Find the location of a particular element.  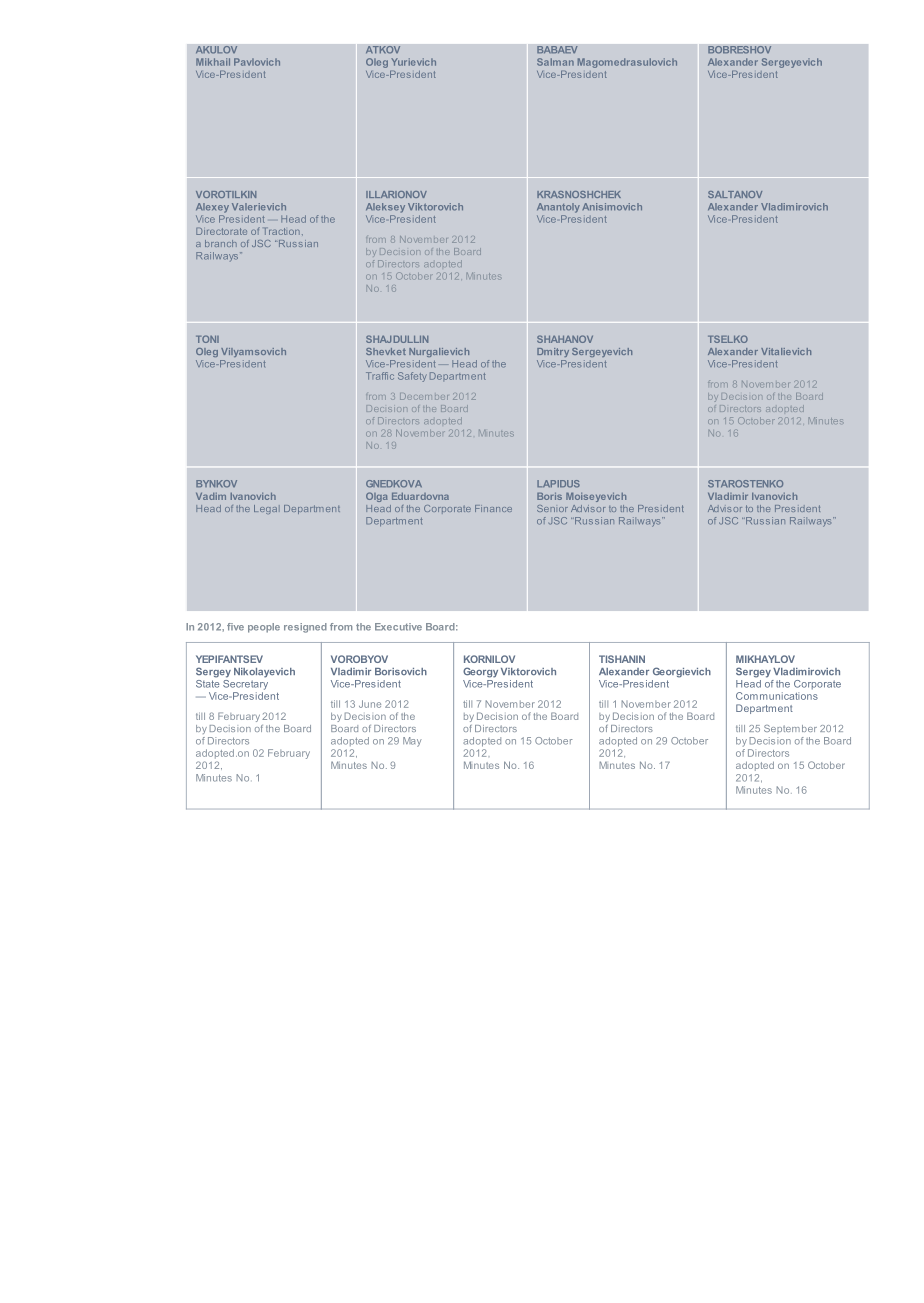

Traffic is located at coordinates (380, 376).
